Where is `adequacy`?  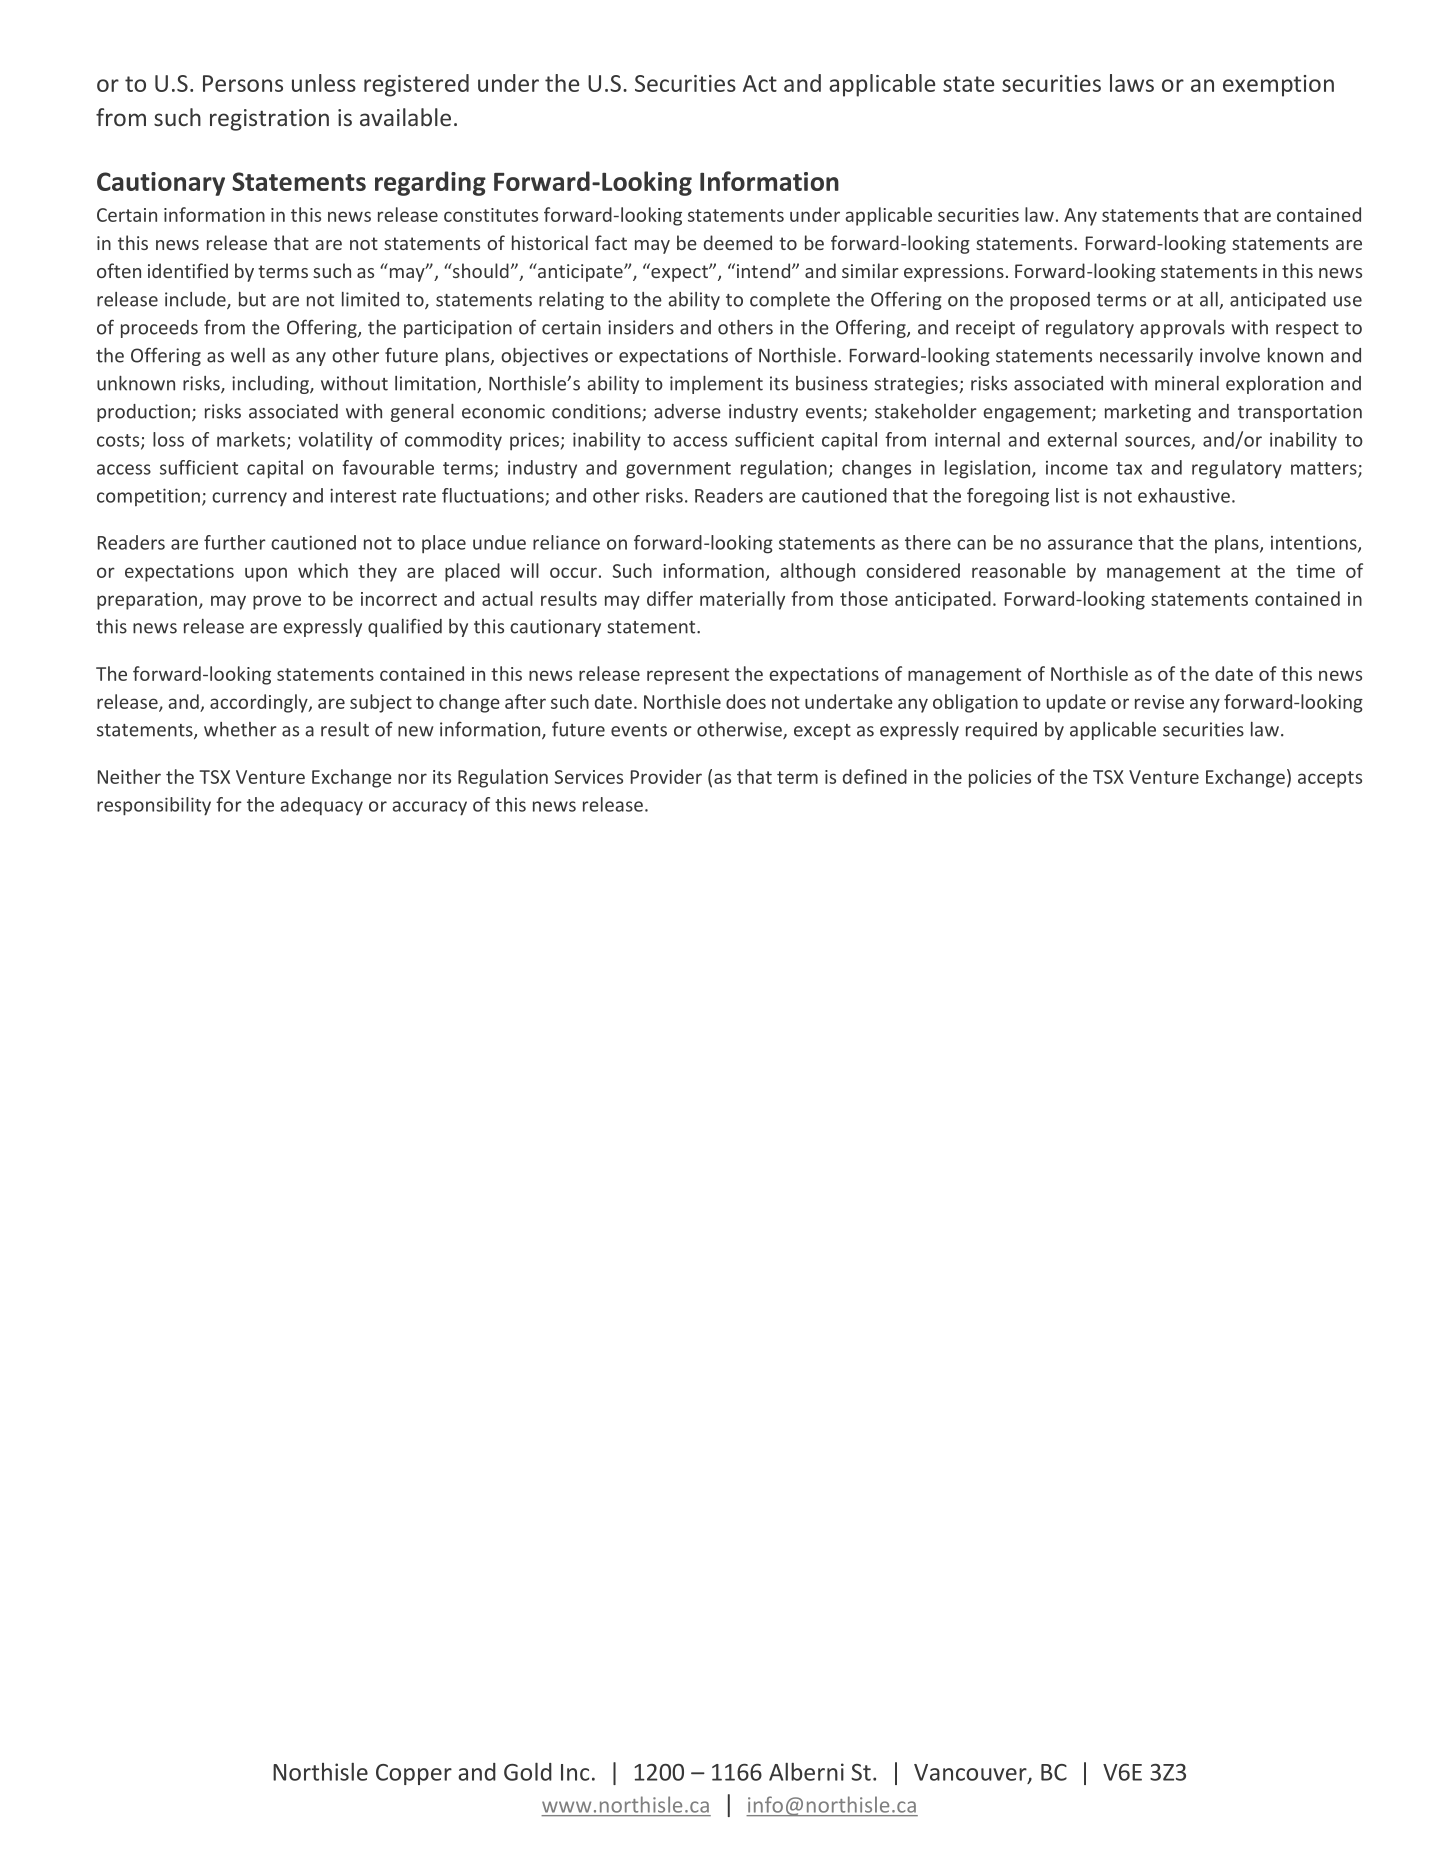
adequacy is located at coordinates (321, 806).
